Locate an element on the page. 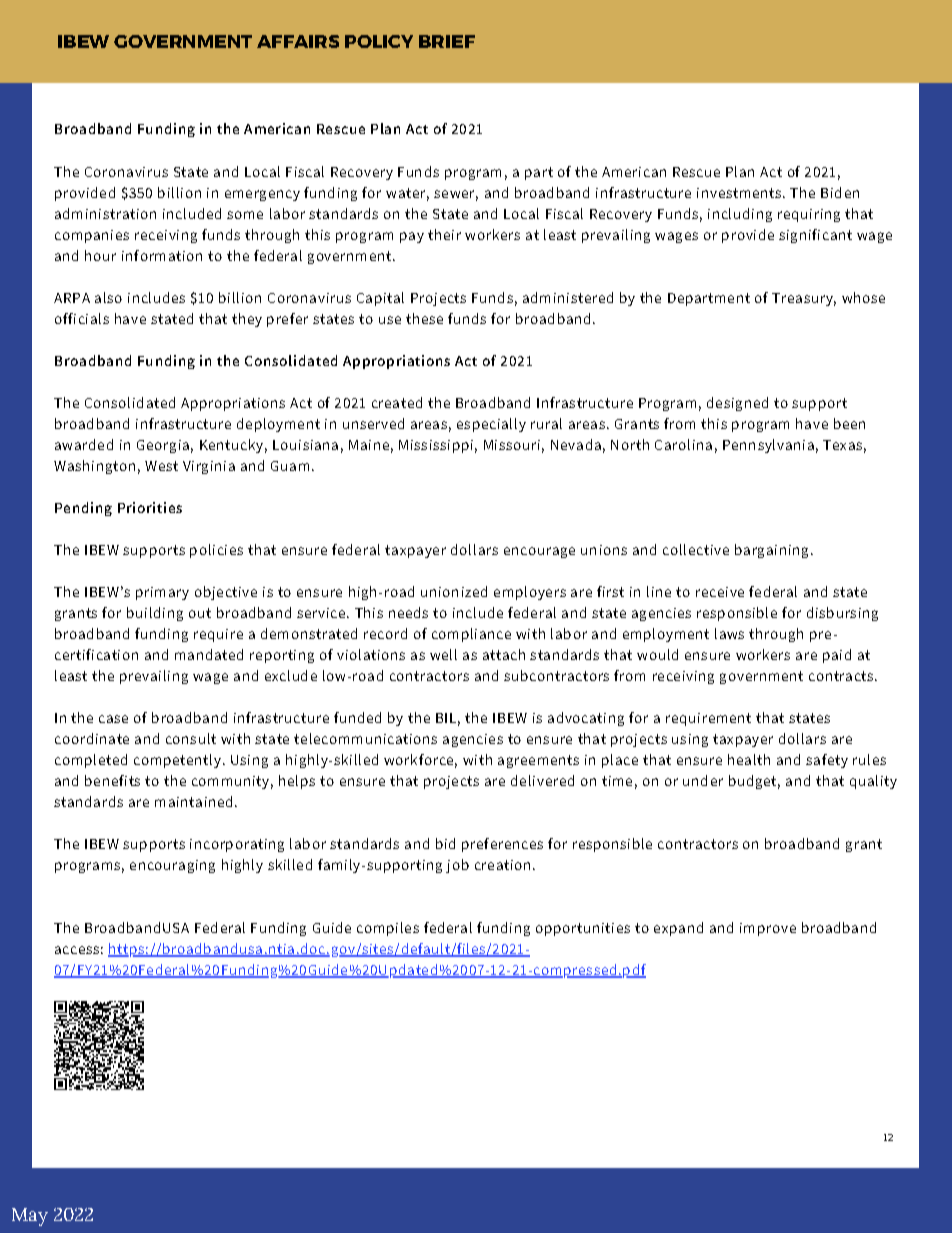 Image resolution: width=952 pixels, height=1233 pixels. Georgia is located at coordinates (163, 446).
